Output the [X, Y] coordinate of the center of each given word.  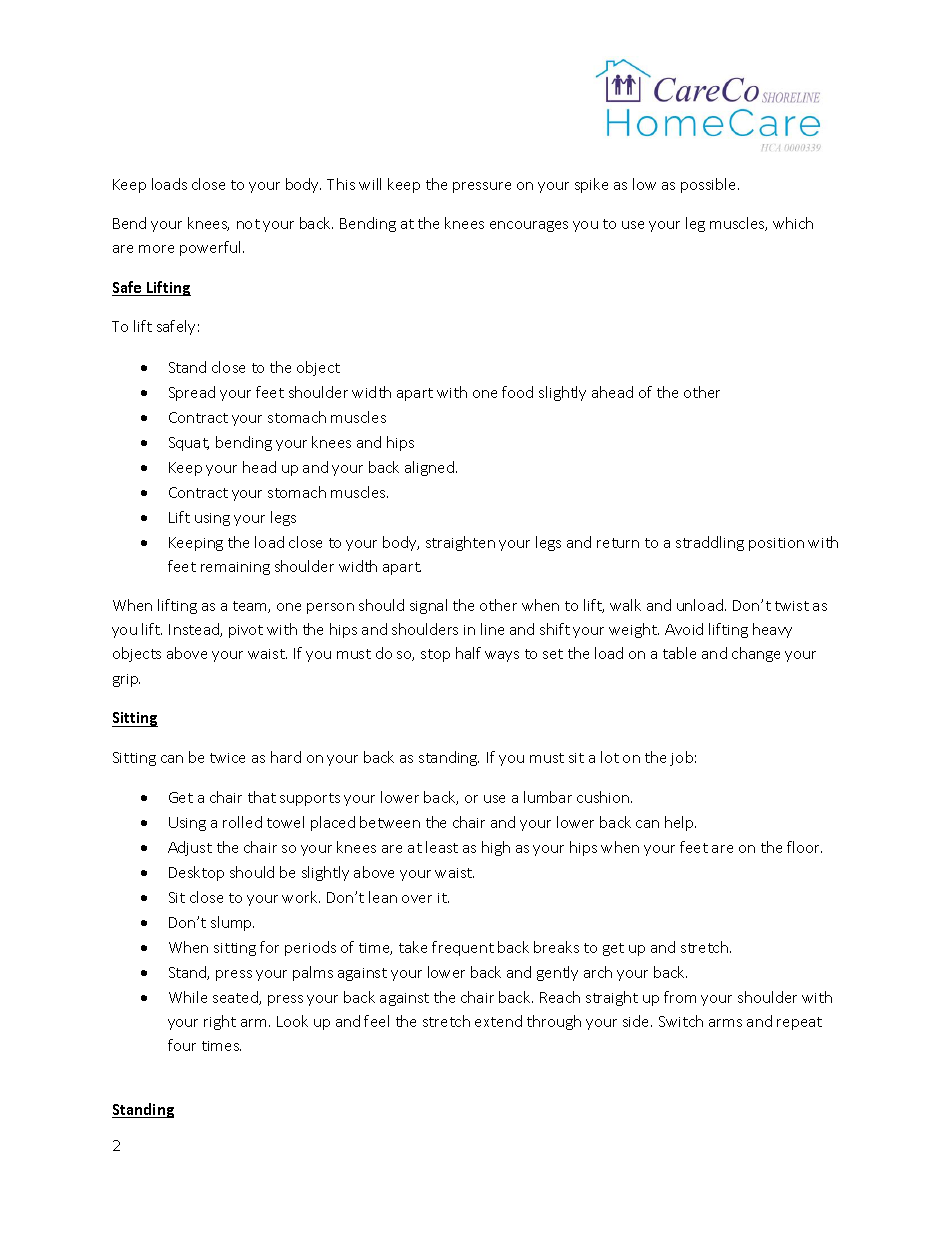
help [680, 823]
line [492, 629]
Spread [192, 393]
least [442, 847]
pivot [246, 631]
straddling [710, 543]
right [220, 1022]
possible [710, 185]
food [517, 392]
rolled [242, 822]
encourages [529, 226]
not [248, 224]
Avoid [684, 629]
